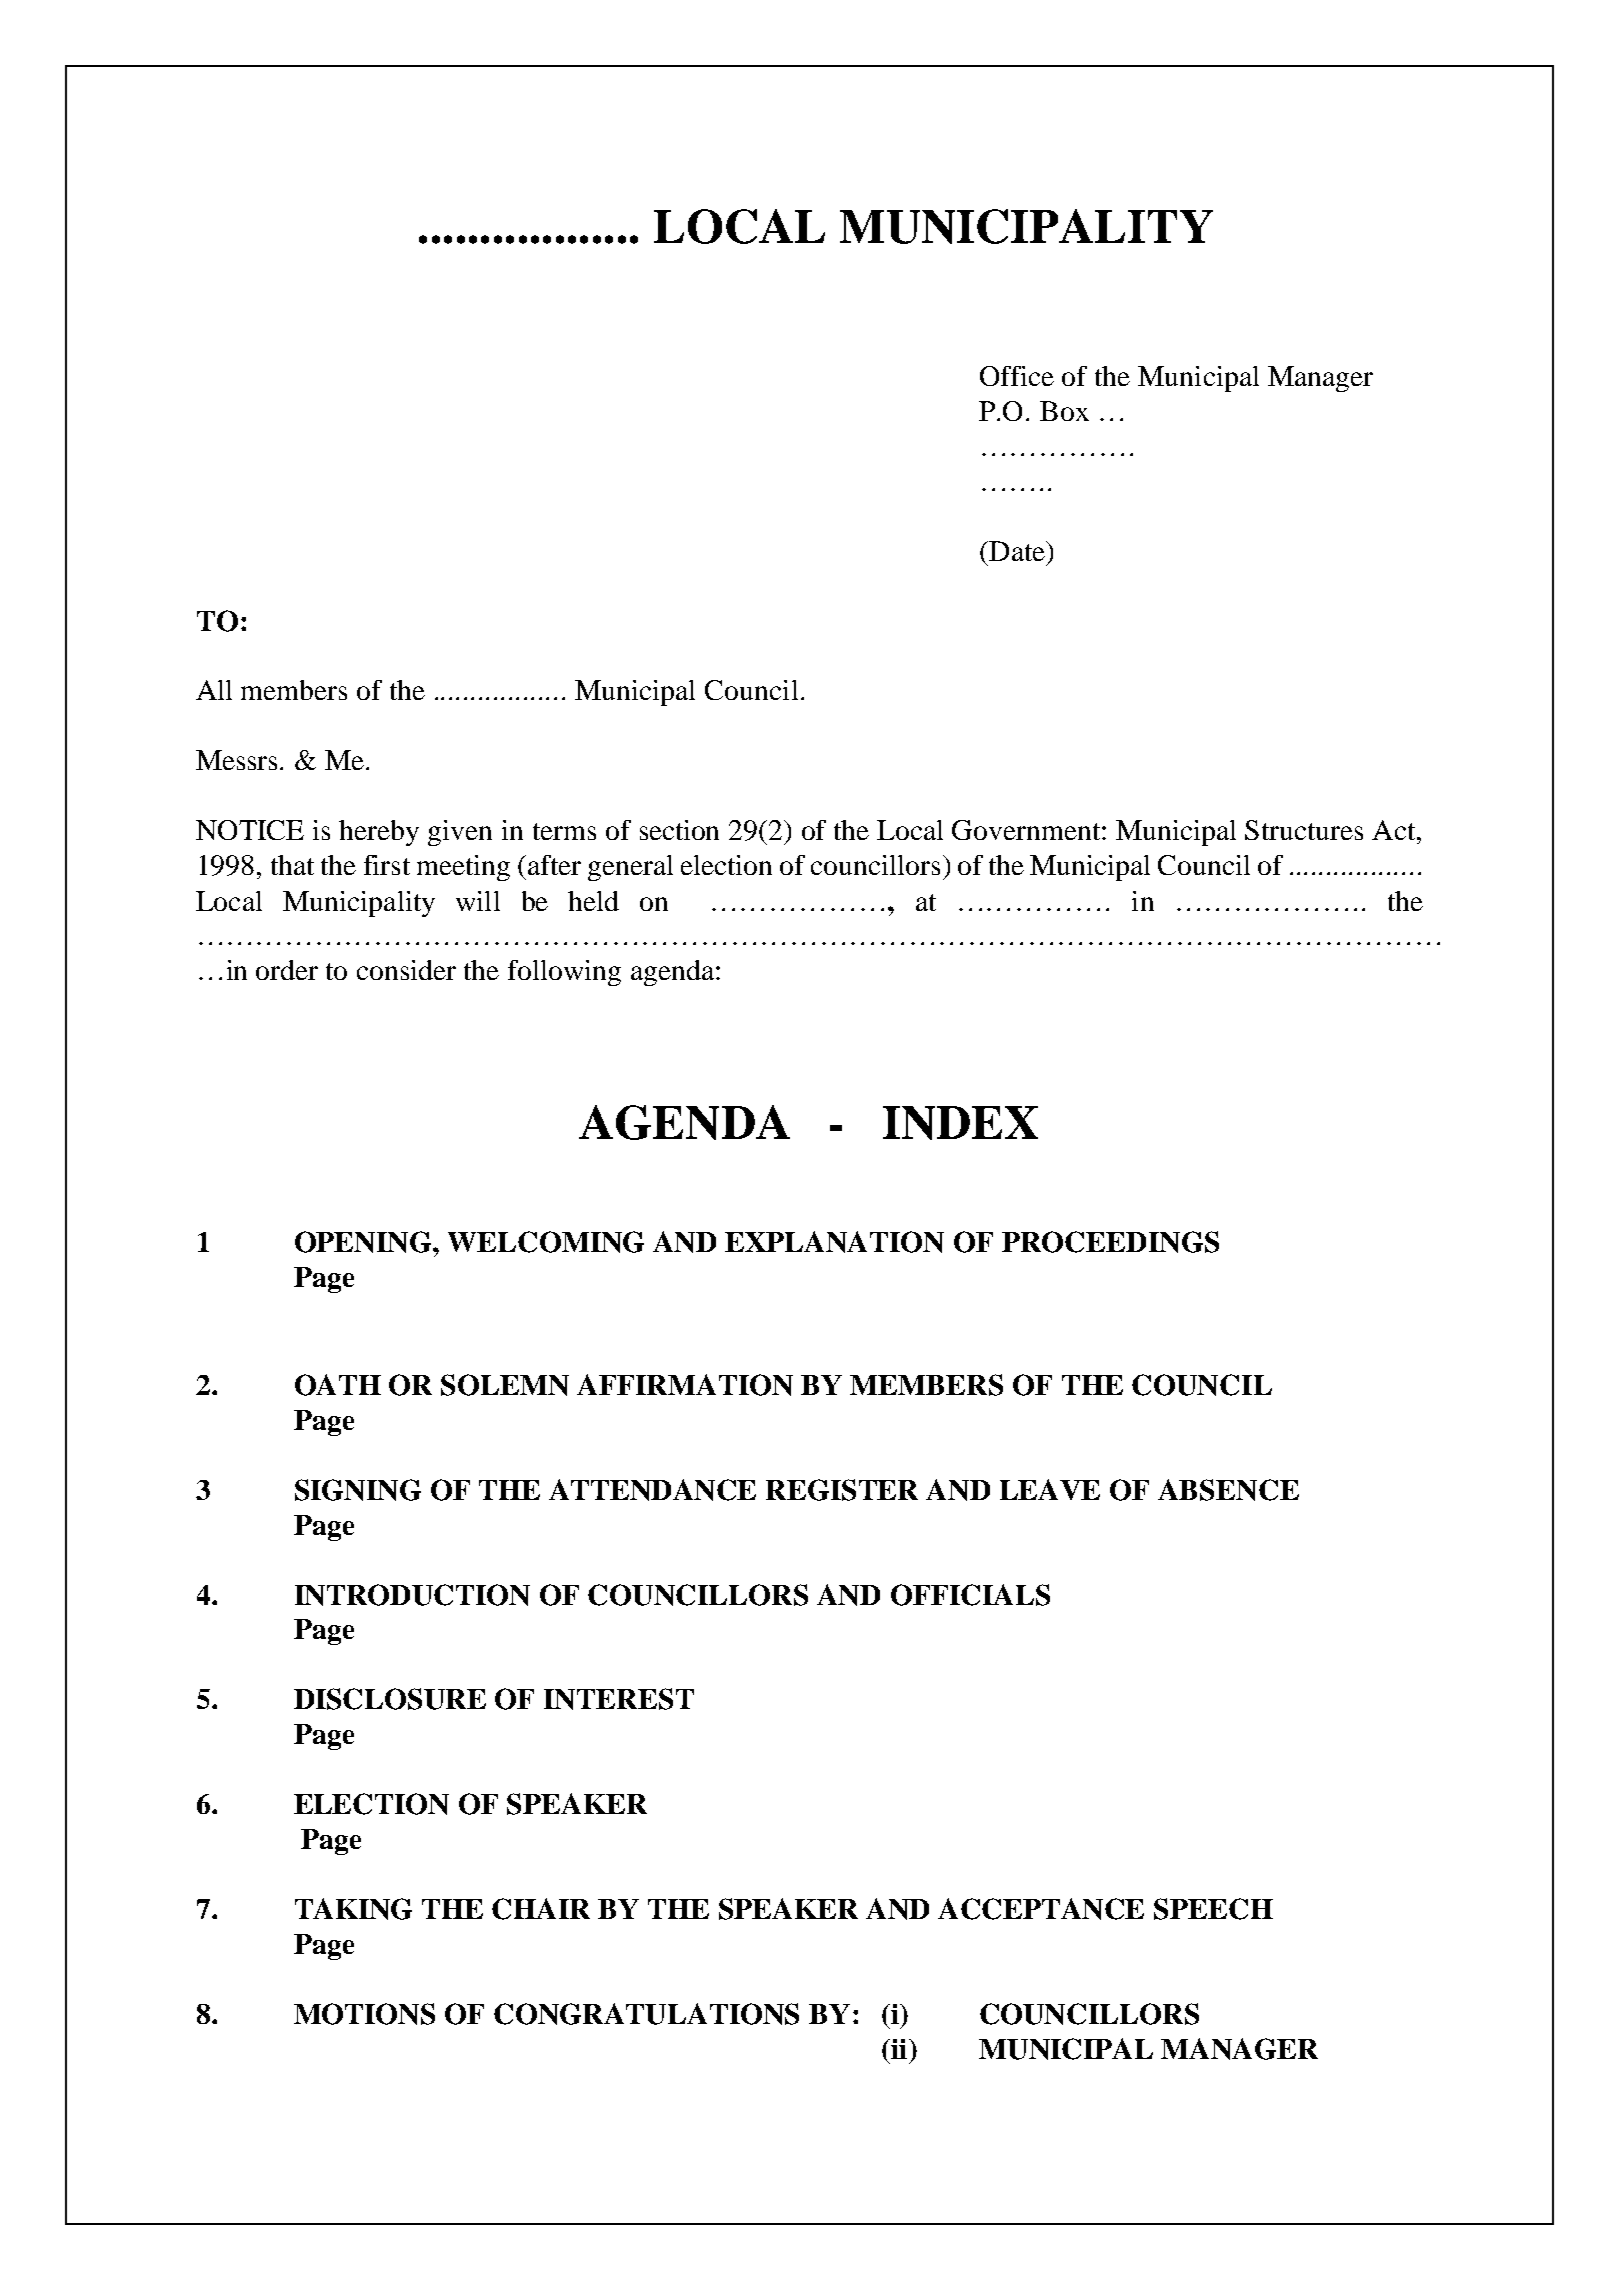 The height and width of the screenshot is (2290, 1619). Describe the element at coordinates (379, 833) in the screenshot. I see `hereby` at that location.
